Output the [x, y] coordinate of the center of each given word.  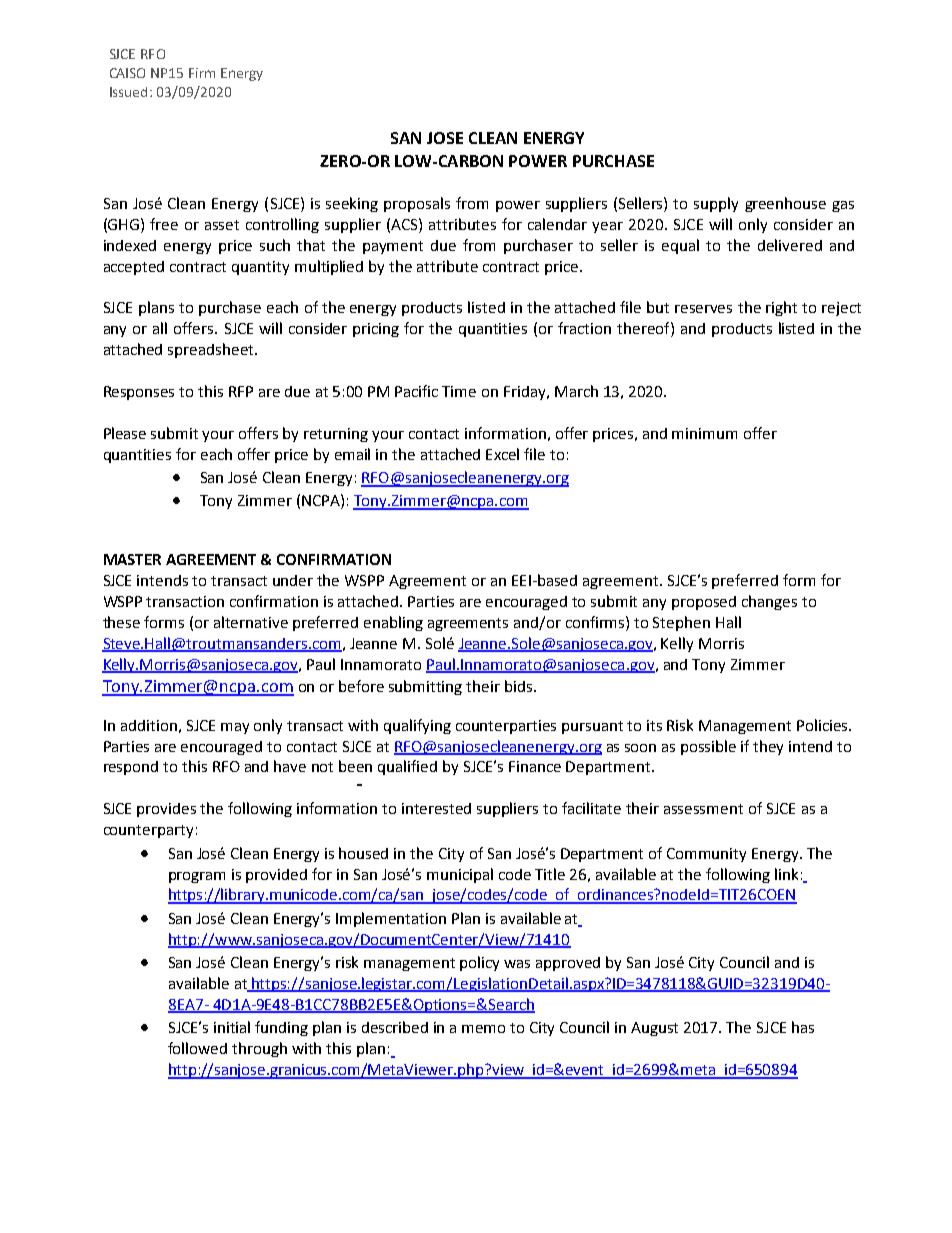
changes [769, 602]
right [781, 308]
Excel [502, 454]
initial [232, 1027]
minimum [704, 433]
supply [716, 204]
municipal [460, 875]
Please [125, 433]
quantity [260, 268]
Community [706, 855]
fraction [584, 328]
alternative [251, 622]
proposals [417, 204]
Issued [128, 92]
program [197, 877]
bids [518, 686]
